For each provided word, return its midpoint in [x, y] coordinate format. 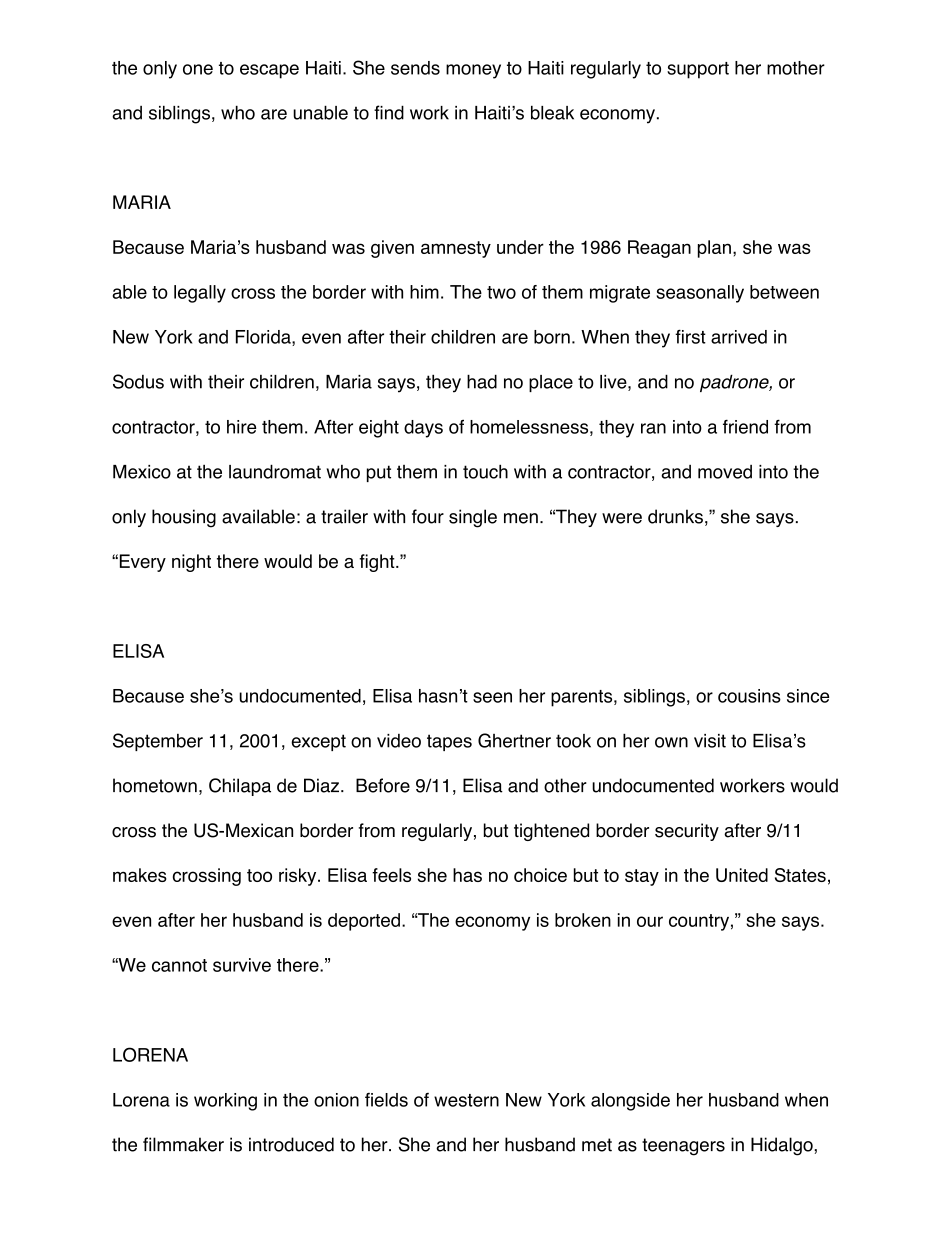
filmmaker [183, 1144]
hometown [155, 785]
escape [269, 71]
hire [241, 427]
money [473, 71]
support [698, 70]
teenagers [683, 1147]
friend [745, 426]
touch [485, 471]
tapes [449, 742]
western [466, 1100]
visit [710, 741]
